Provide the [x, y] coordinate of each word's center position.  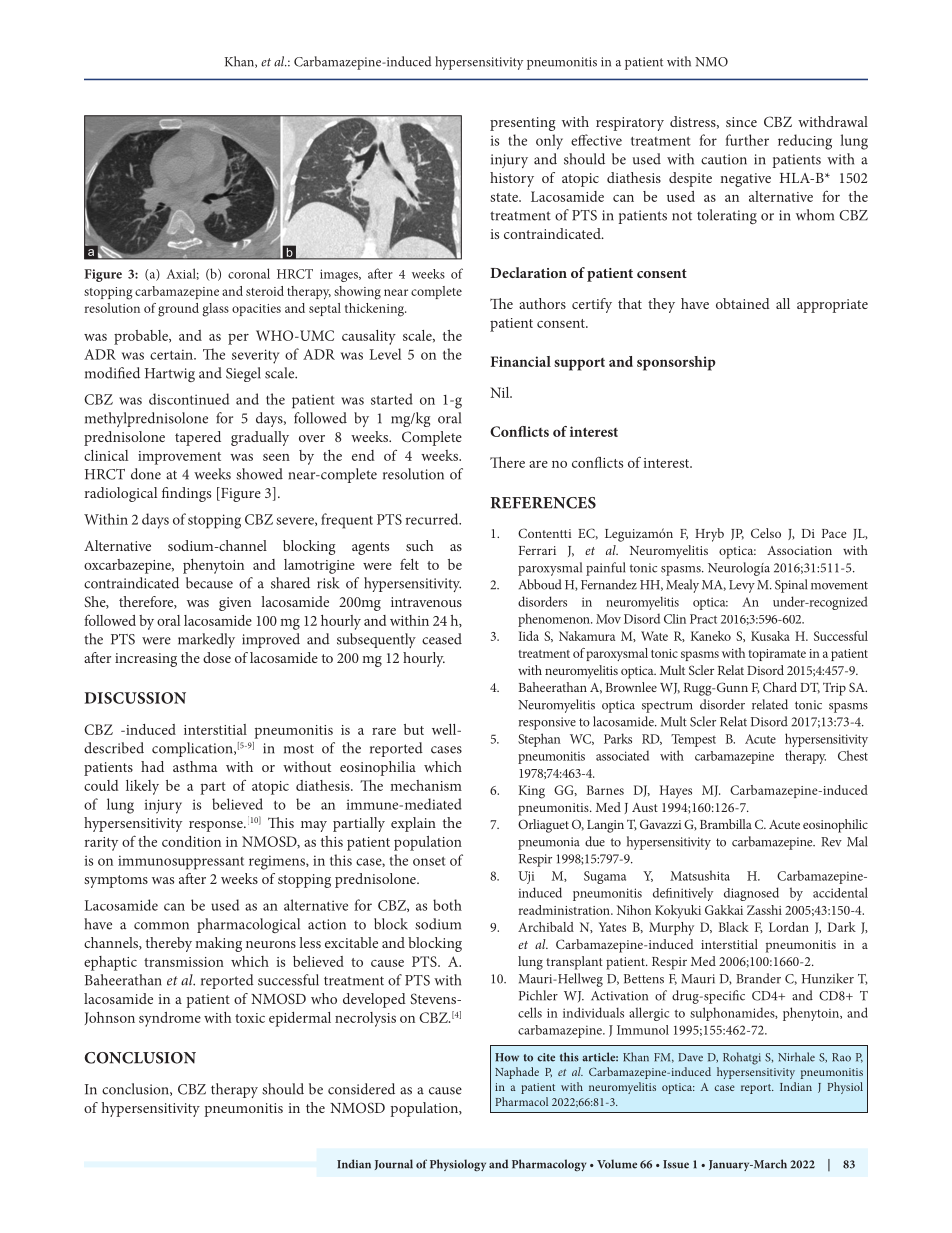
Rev [831, 842]
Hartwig [170, 375]
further [747, 140]
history [512, 179]
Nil [501, 392]
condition [191, 841]
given [235, 604]
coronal [249, 273]
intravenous [426, 602]
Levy [742, 586]
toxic [250, 1018]
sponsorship [676, 363]
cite [546, 1057]
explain [413, 824]
